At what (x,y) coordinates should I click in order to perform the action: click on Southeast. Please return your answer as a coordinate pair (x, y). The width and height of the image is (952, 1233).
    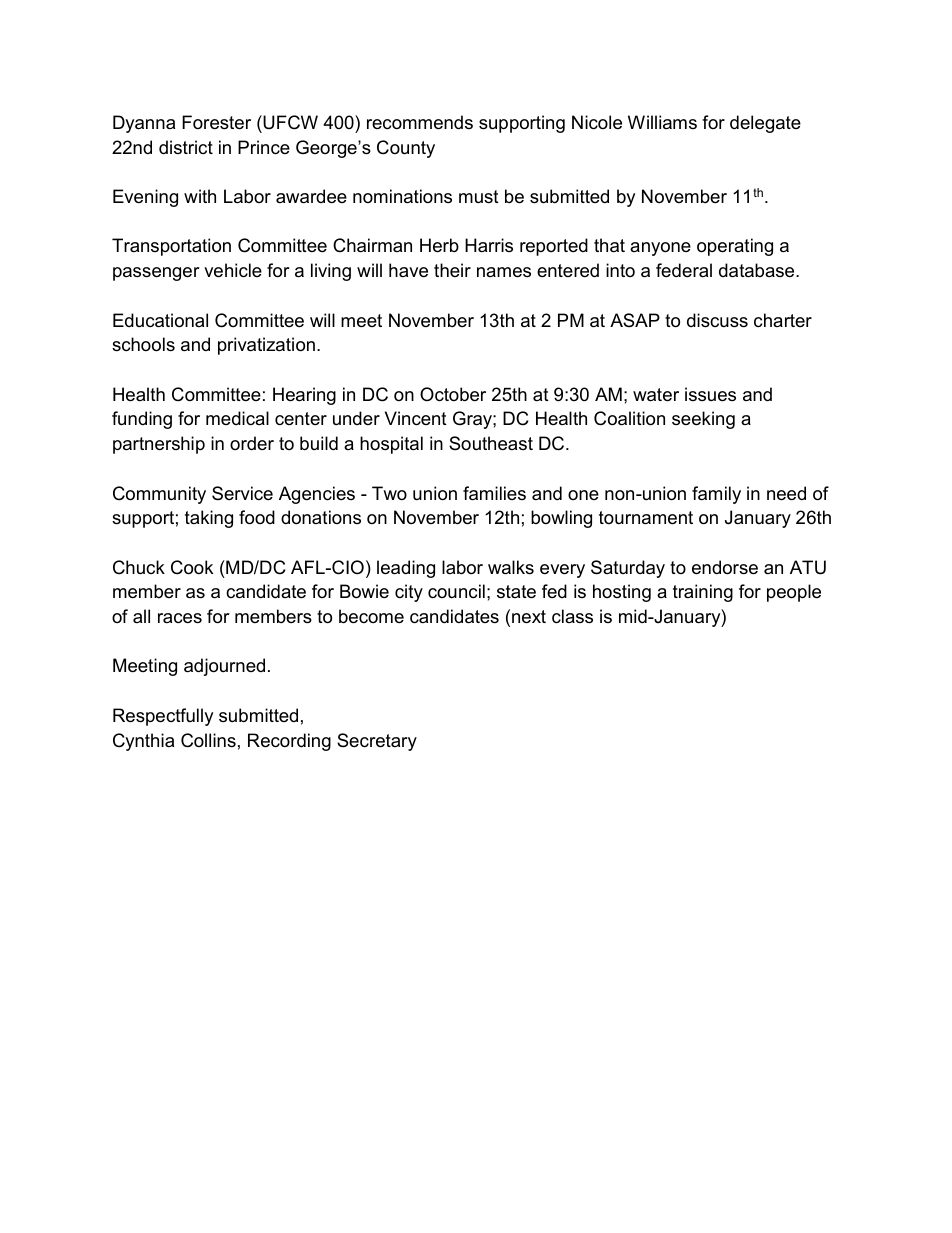
    Looking at the image, I should click on (491, 443).
